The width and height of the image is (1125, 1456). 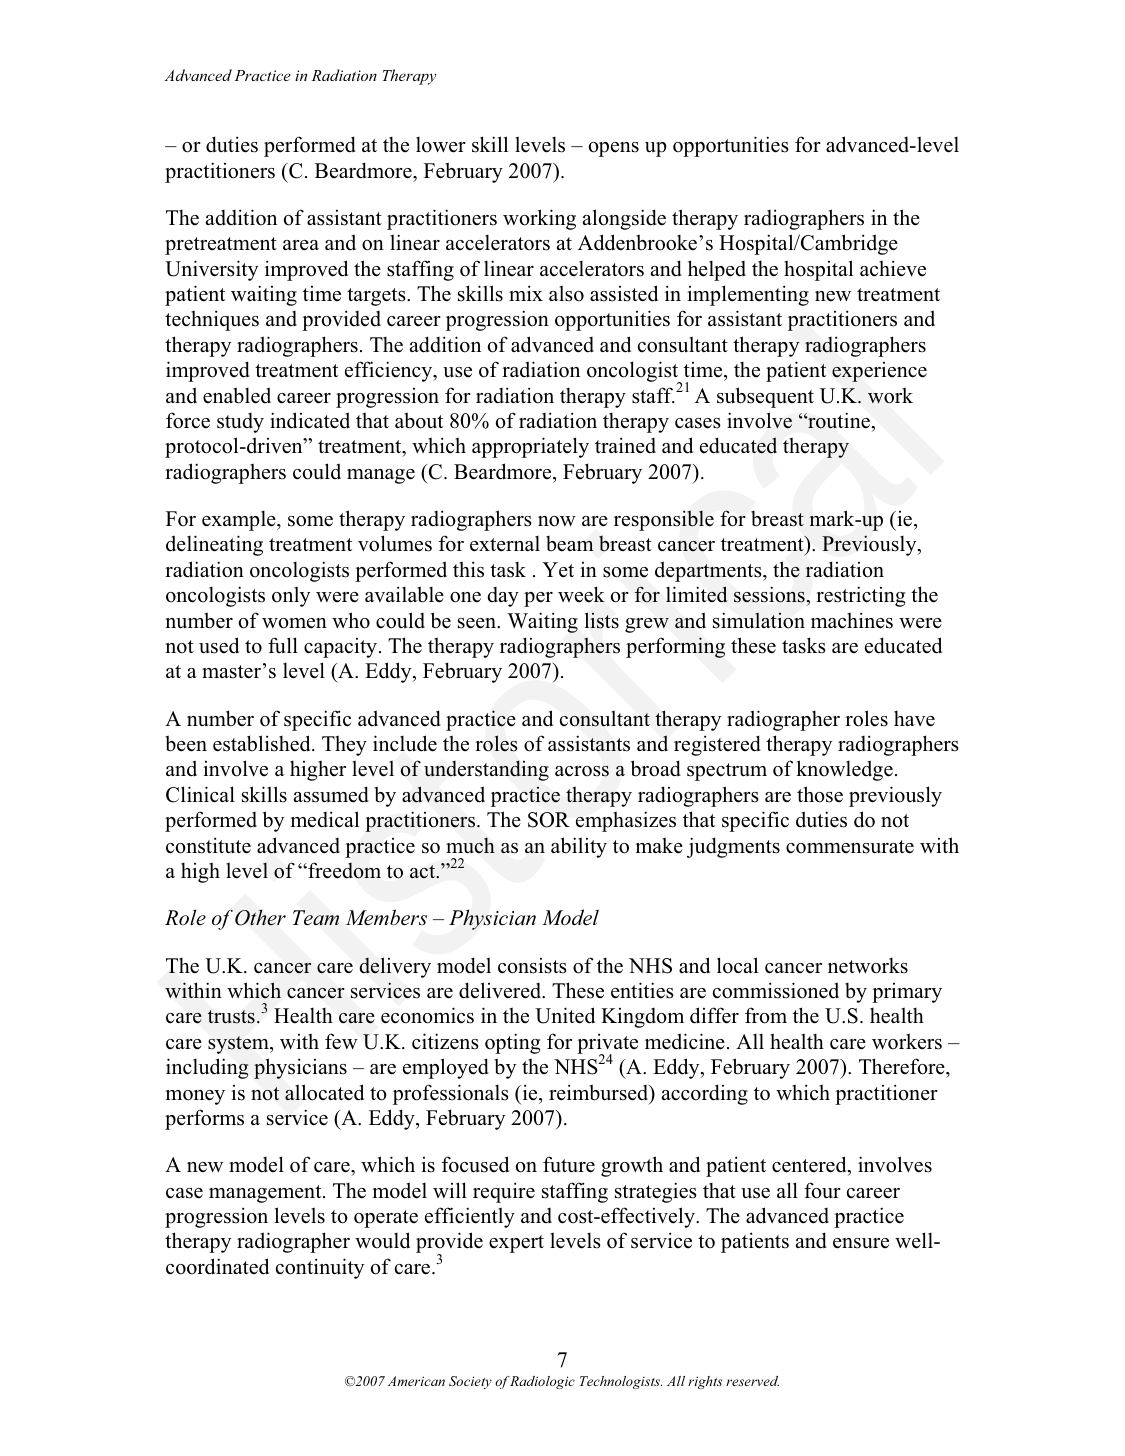 What do you see at coordinates (301, 245) in the image?
I see `area` at bounding box center [301, 245].
